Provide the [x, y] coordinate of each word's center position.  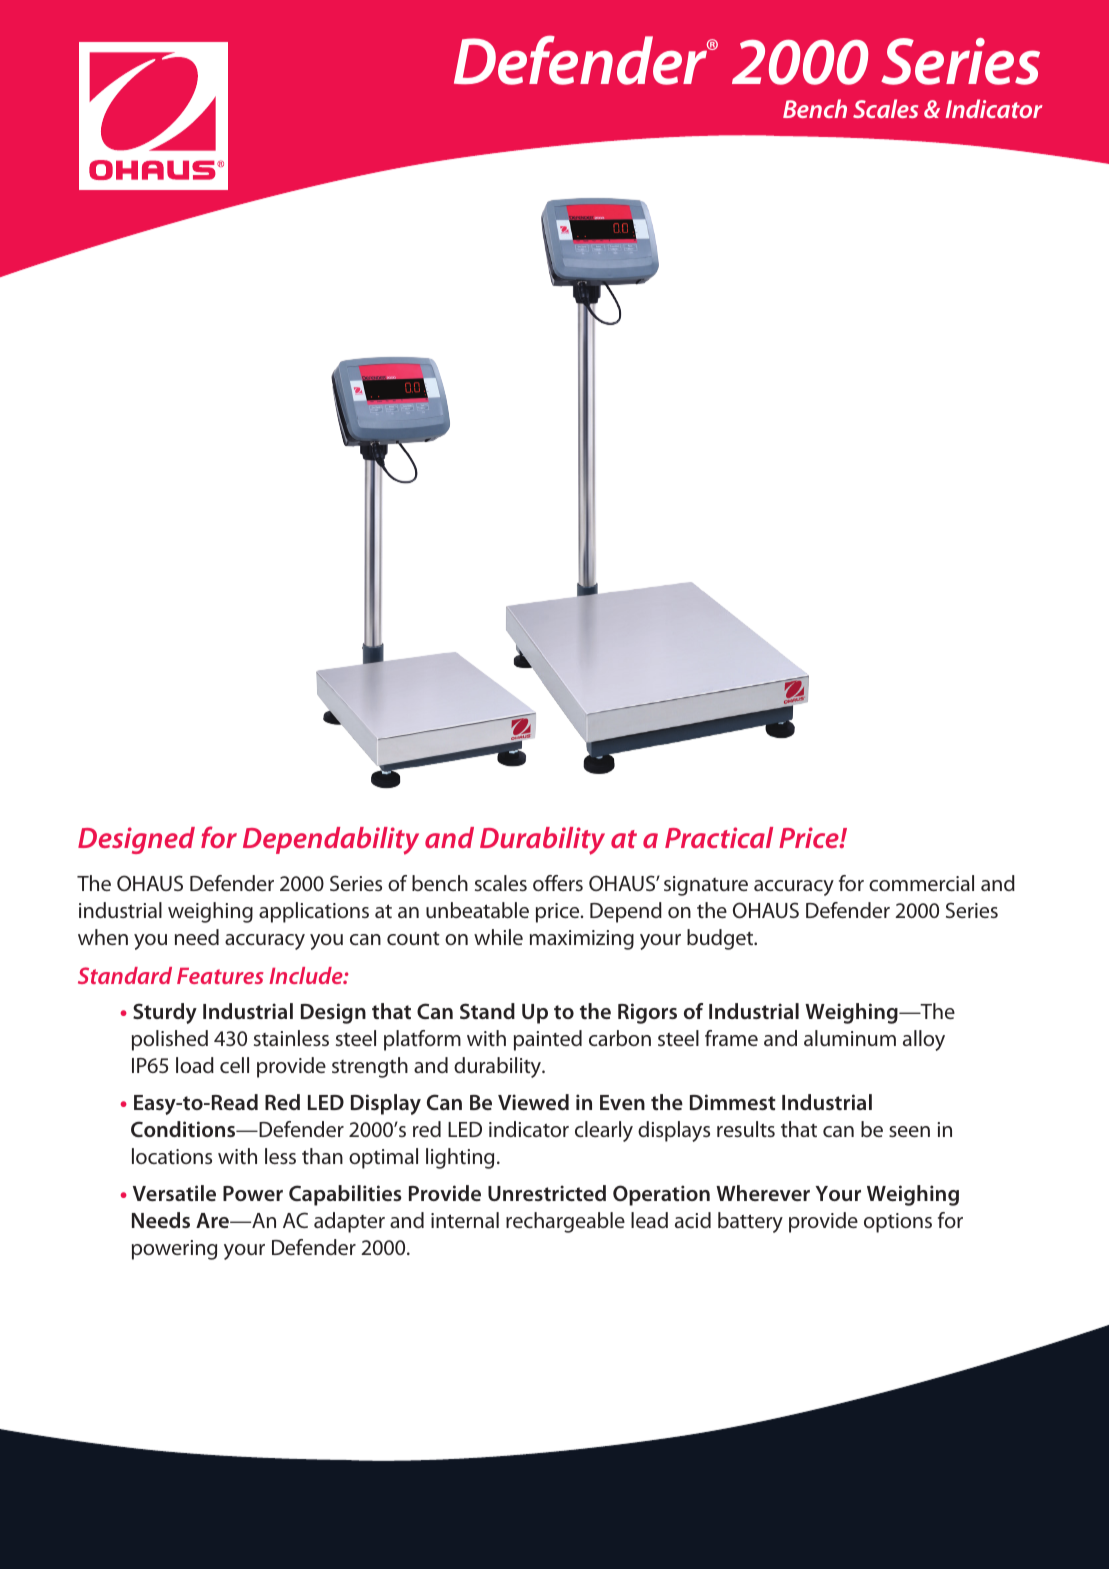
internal [465, 1220]
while [498, 937]
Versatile [174, 1193]
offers [558, 883]
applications [314, 912]
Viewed [533, 1102]
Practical [719, 837]
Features [220, 976]
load [195, 1065]
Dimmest [733, 1102]
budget [721, 939]
